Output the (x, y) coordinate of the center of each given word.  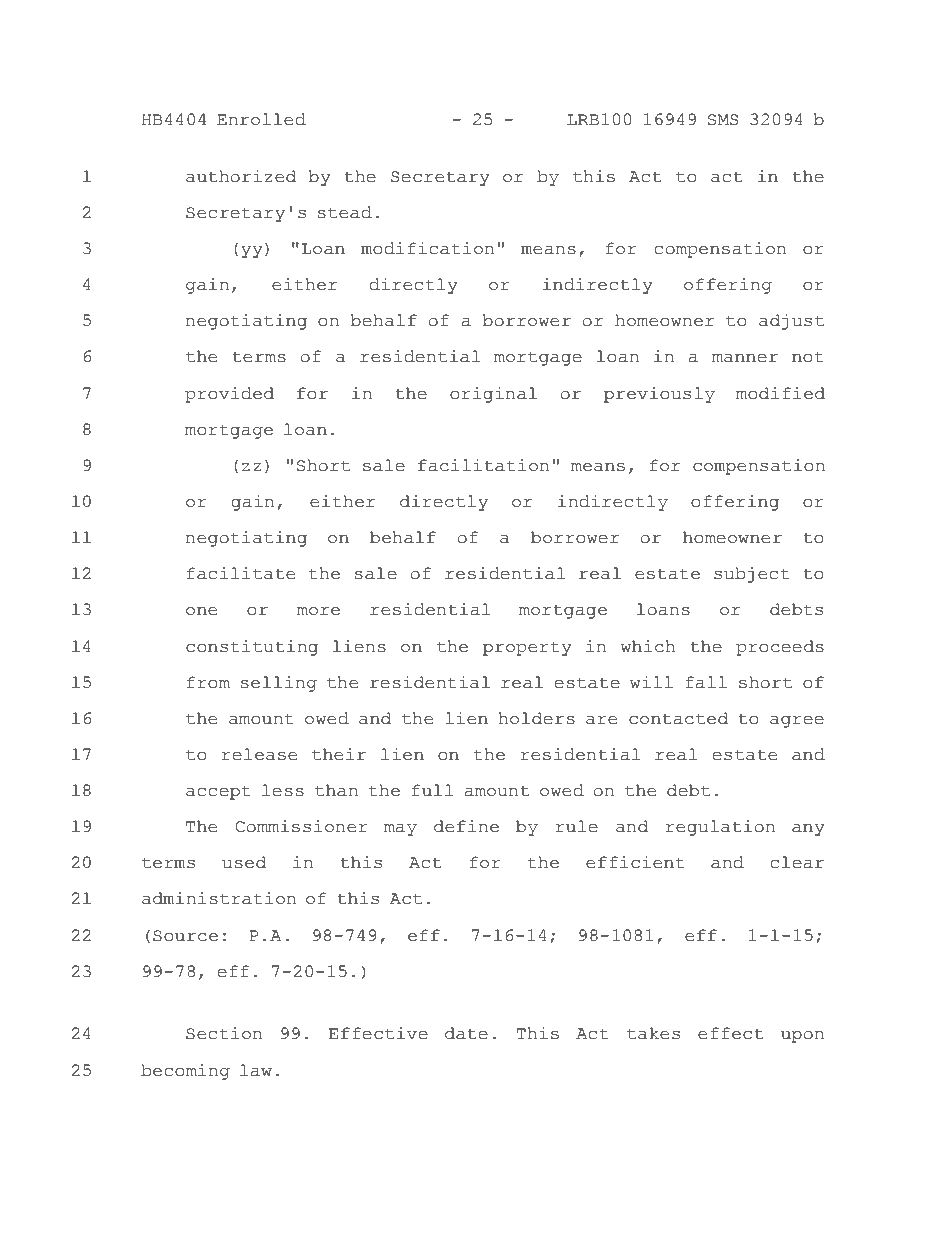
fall (706, 682)
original (493, 395)
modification (427, 248)
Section (224, 1033)
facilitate (241, 573)
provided (229, 395)
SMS (723, 120)
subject (752, 575)
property (527, 648)
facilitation (483, 465)
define (466, 826)
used (244, 862)
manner (745, 358)
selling (278, 684)
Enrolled (261, 119)
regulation (720, 828)
